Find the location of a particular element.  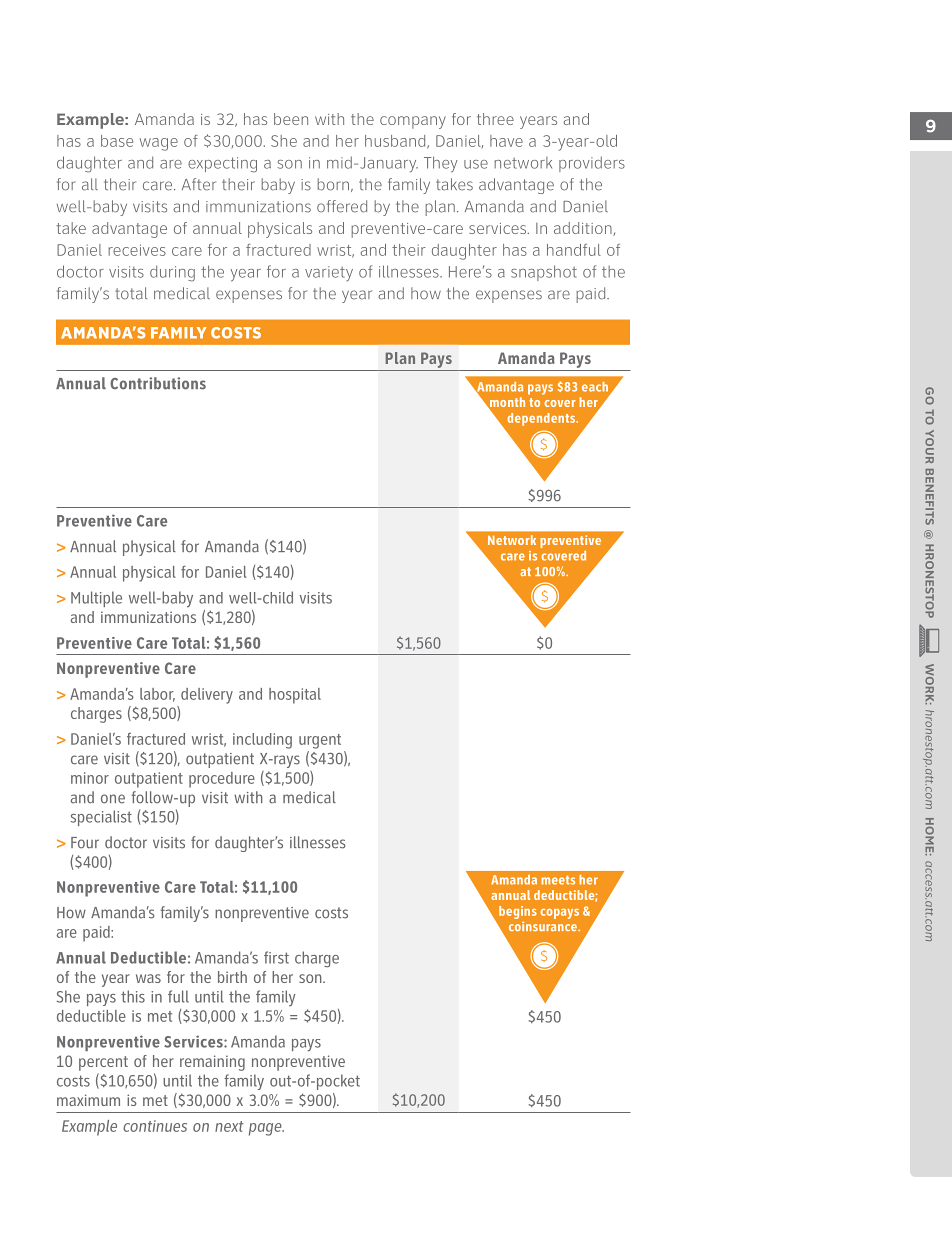

first is located at coordinates (276, 957).
